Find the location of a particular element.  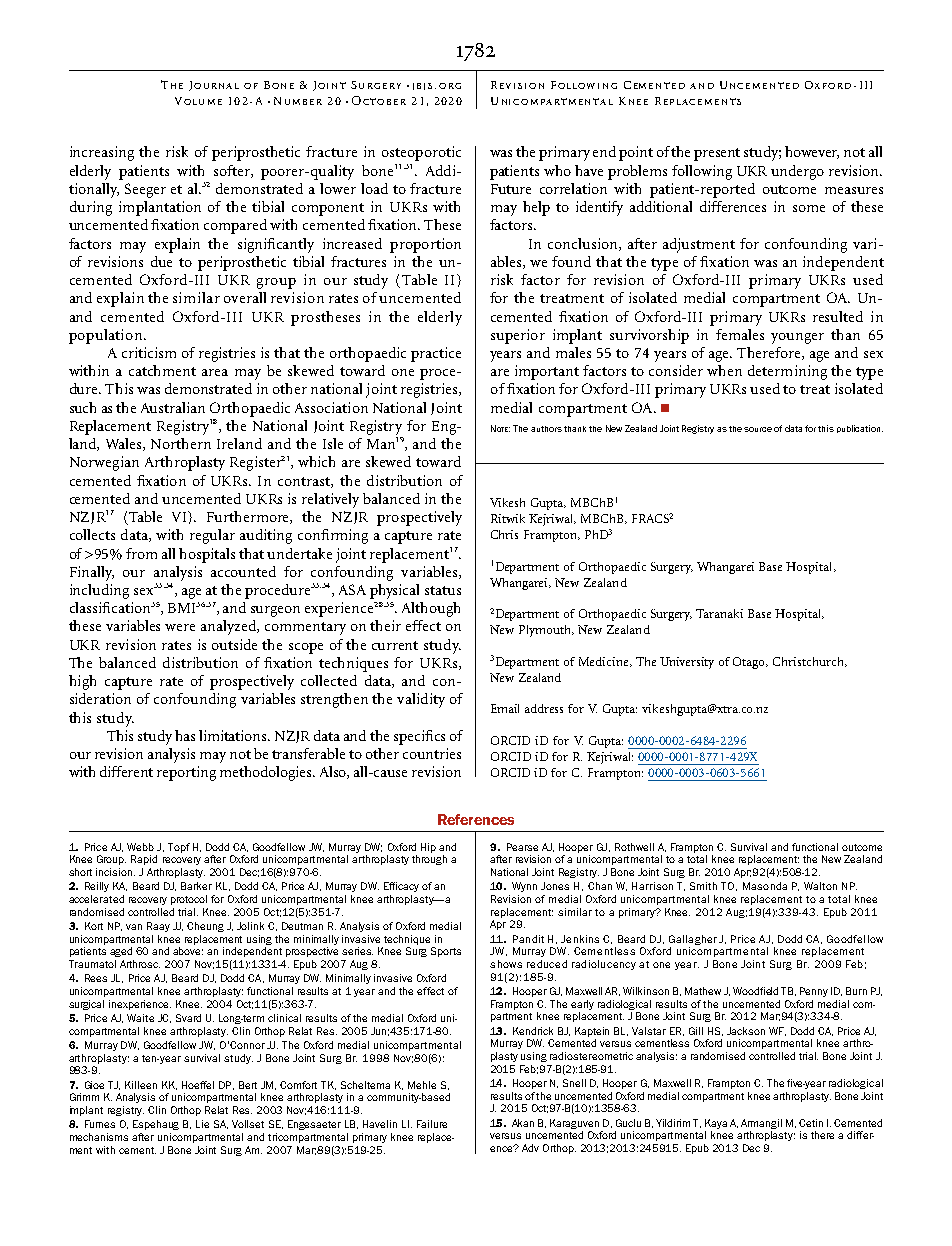

authors is located at coordinates (546, 429).
